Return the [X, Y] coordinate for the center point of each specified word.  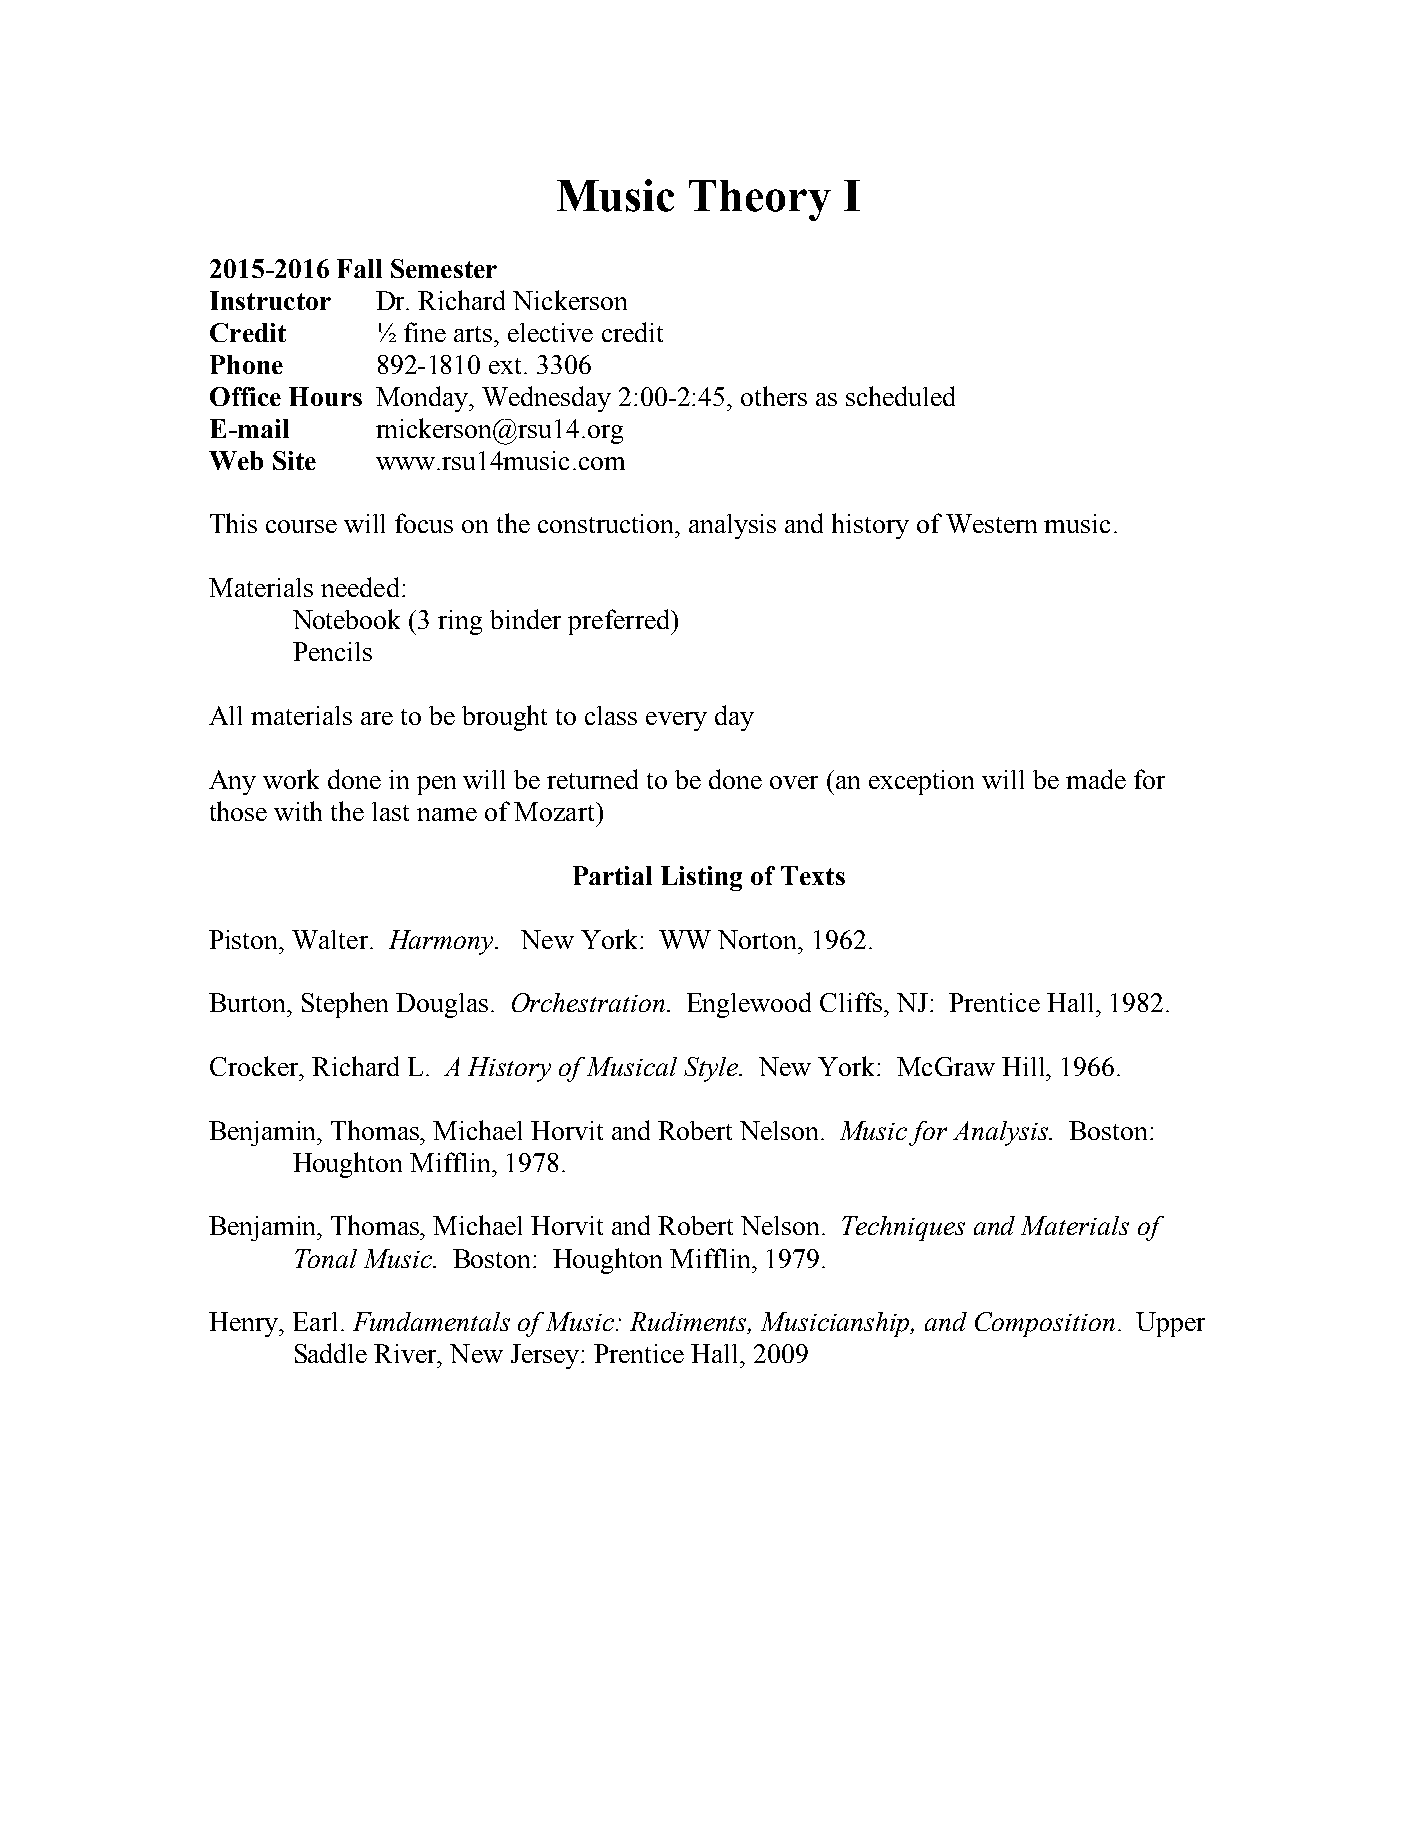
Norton [759, 939]
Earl [315, 1321]
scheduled [900, 396]
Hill [1024, 1066]
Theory [760, 200]
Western [991, 523]
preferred [620, 622]
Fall [359, 268]
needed [360, 587]
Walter [331, 939]
